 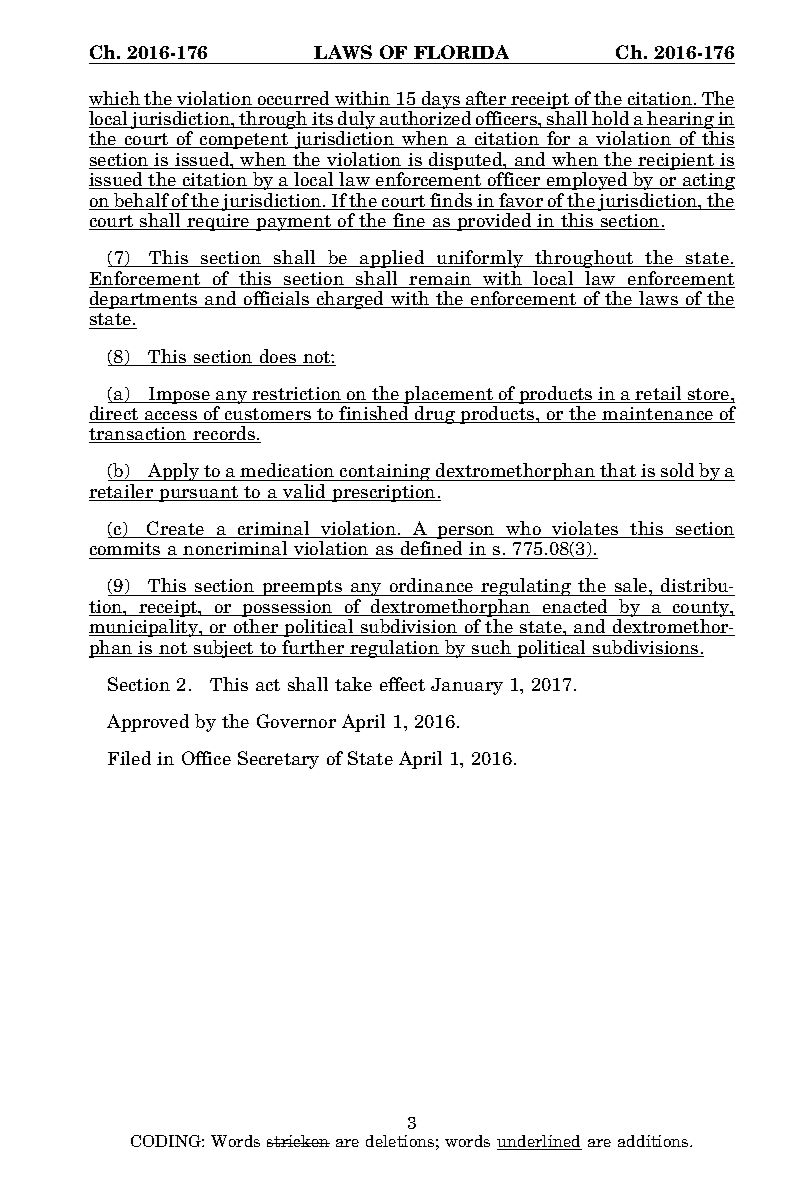 I want to click on Filed, so click(x=129, y=758).
